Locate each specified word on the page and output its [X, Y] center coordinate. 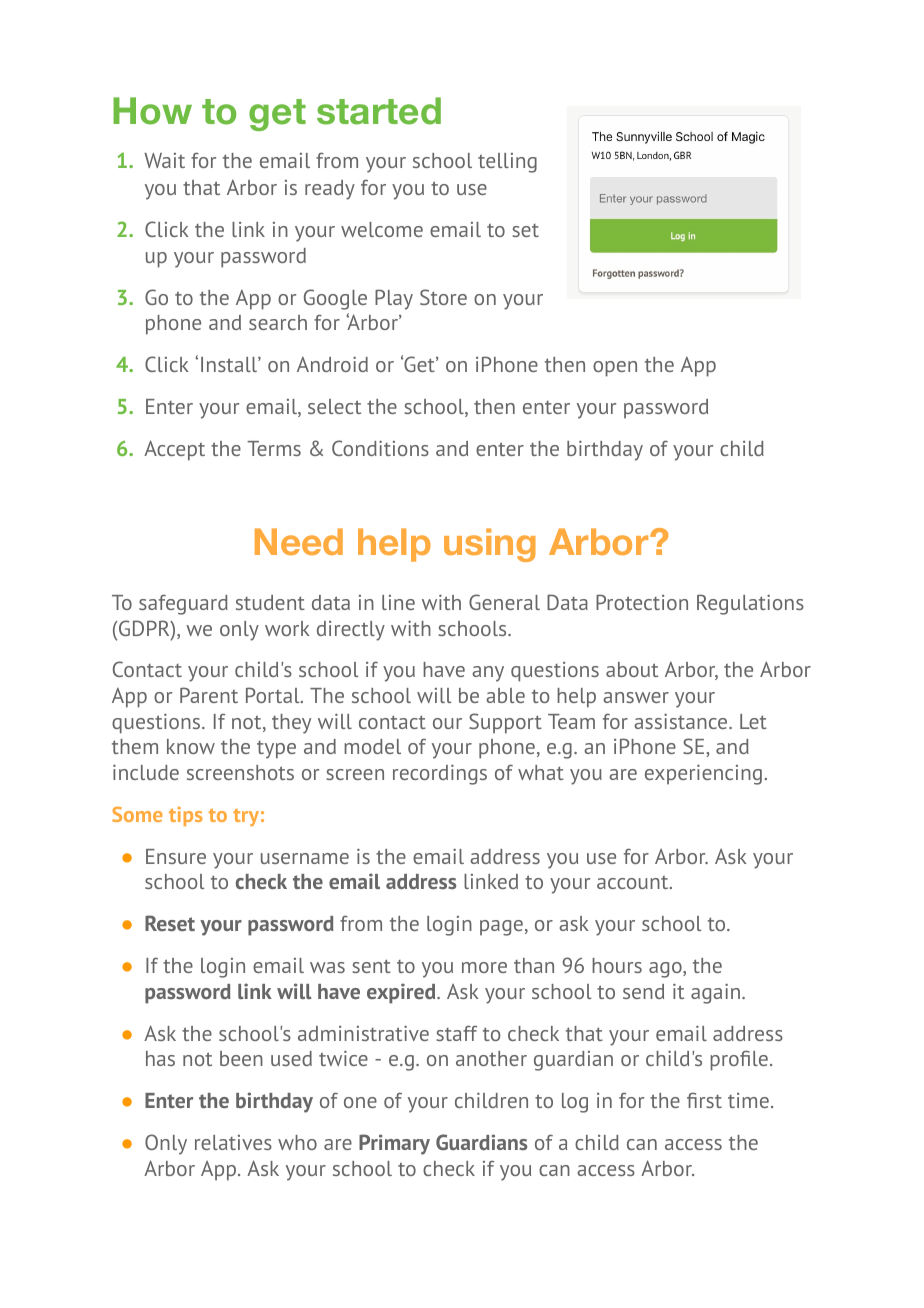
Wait [164, 160]
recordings [440, 774]
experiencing [703, 774]
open [615, 369]
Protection [642, 602]
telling [507, 163]
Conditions [380, 448]
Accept [174, 450]
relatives [233, 1142]
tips [186, 816]
